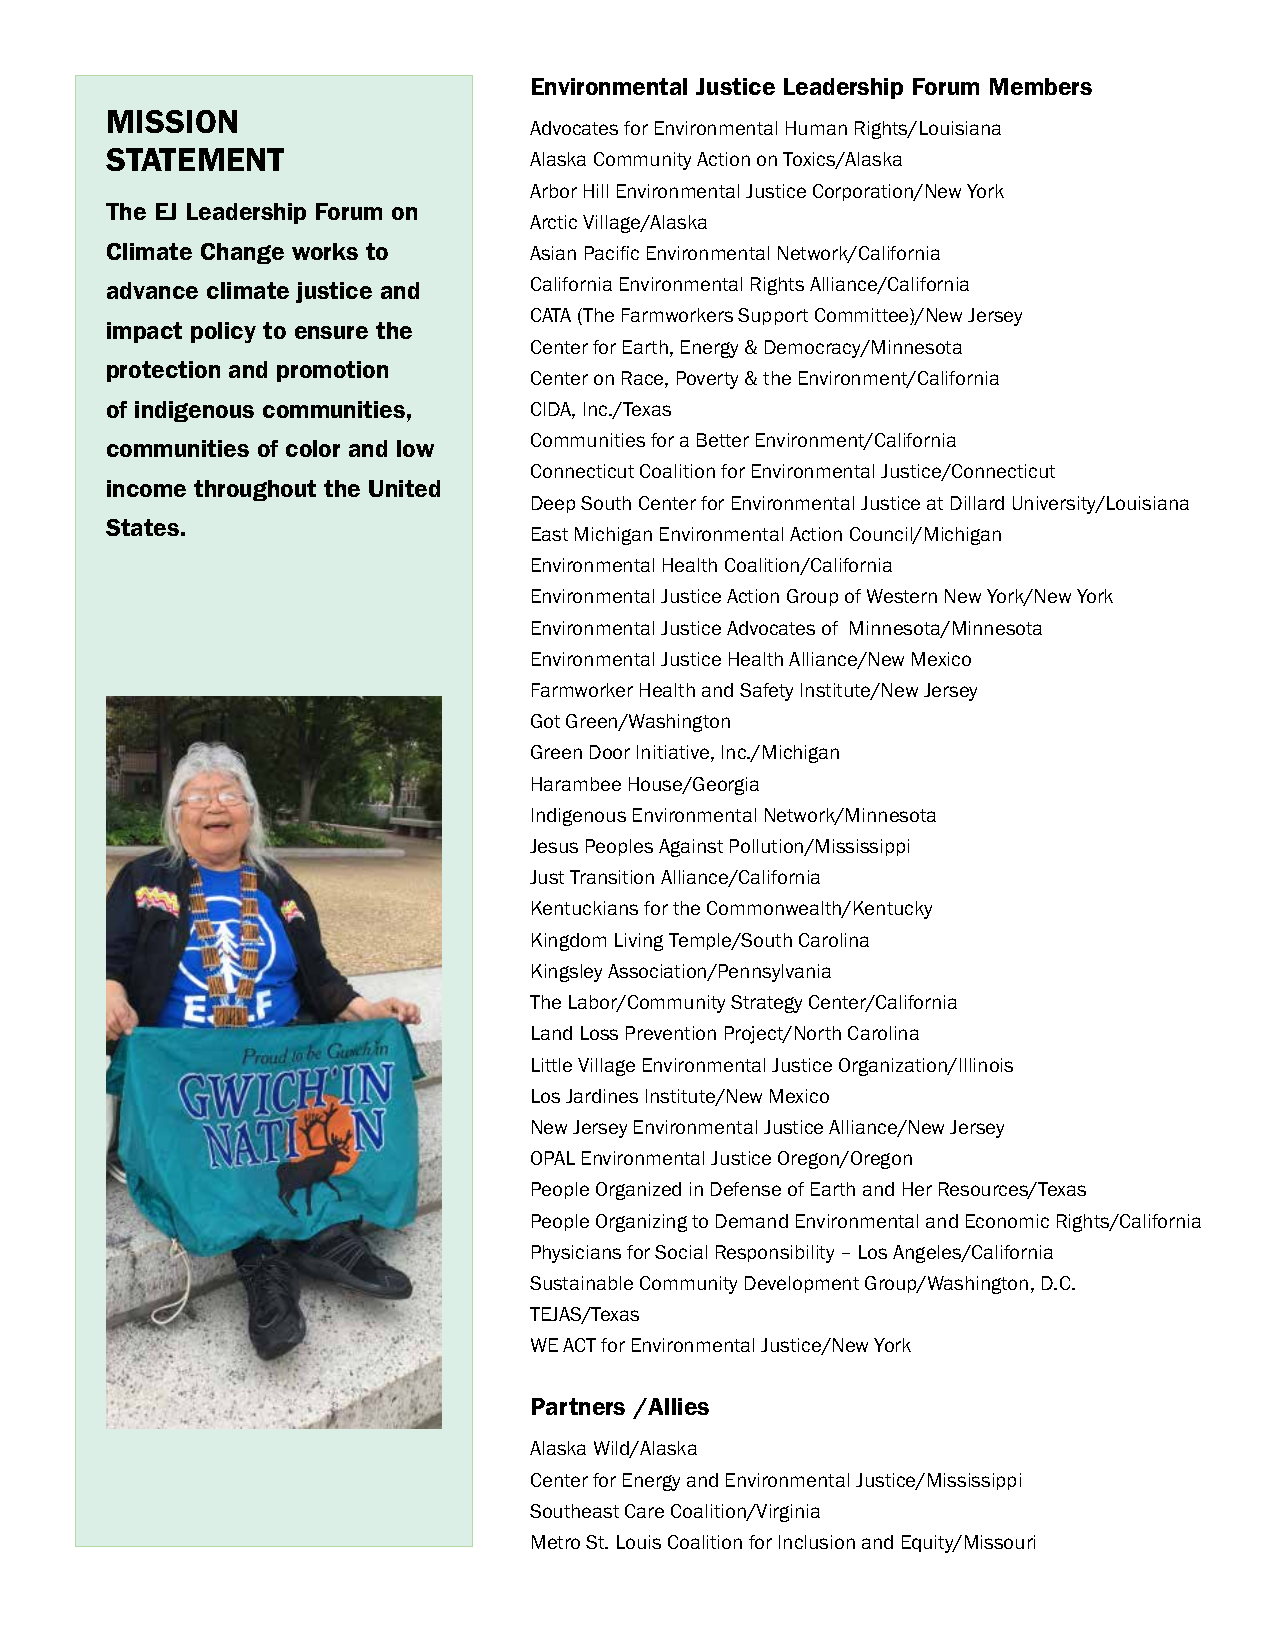 This document has height=1648, width=1273. What do you see at coordinates (415, 448) in the document?
I see `low` at bounding box center [415, 448].
